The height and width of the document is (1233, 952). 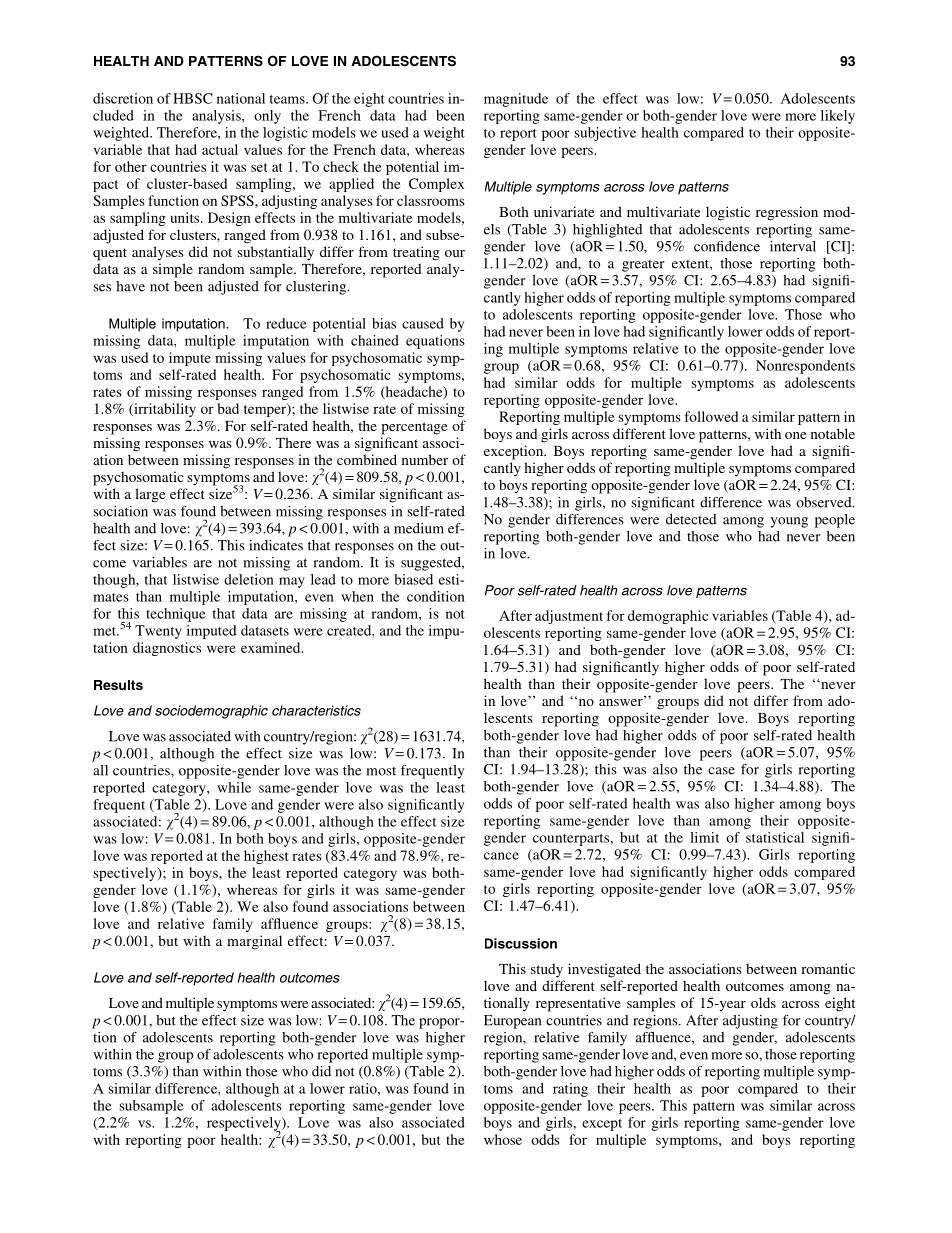 What do you see at coordinates (838, 117) in the document?
I see `likely` at bounding box center [838, 117].
